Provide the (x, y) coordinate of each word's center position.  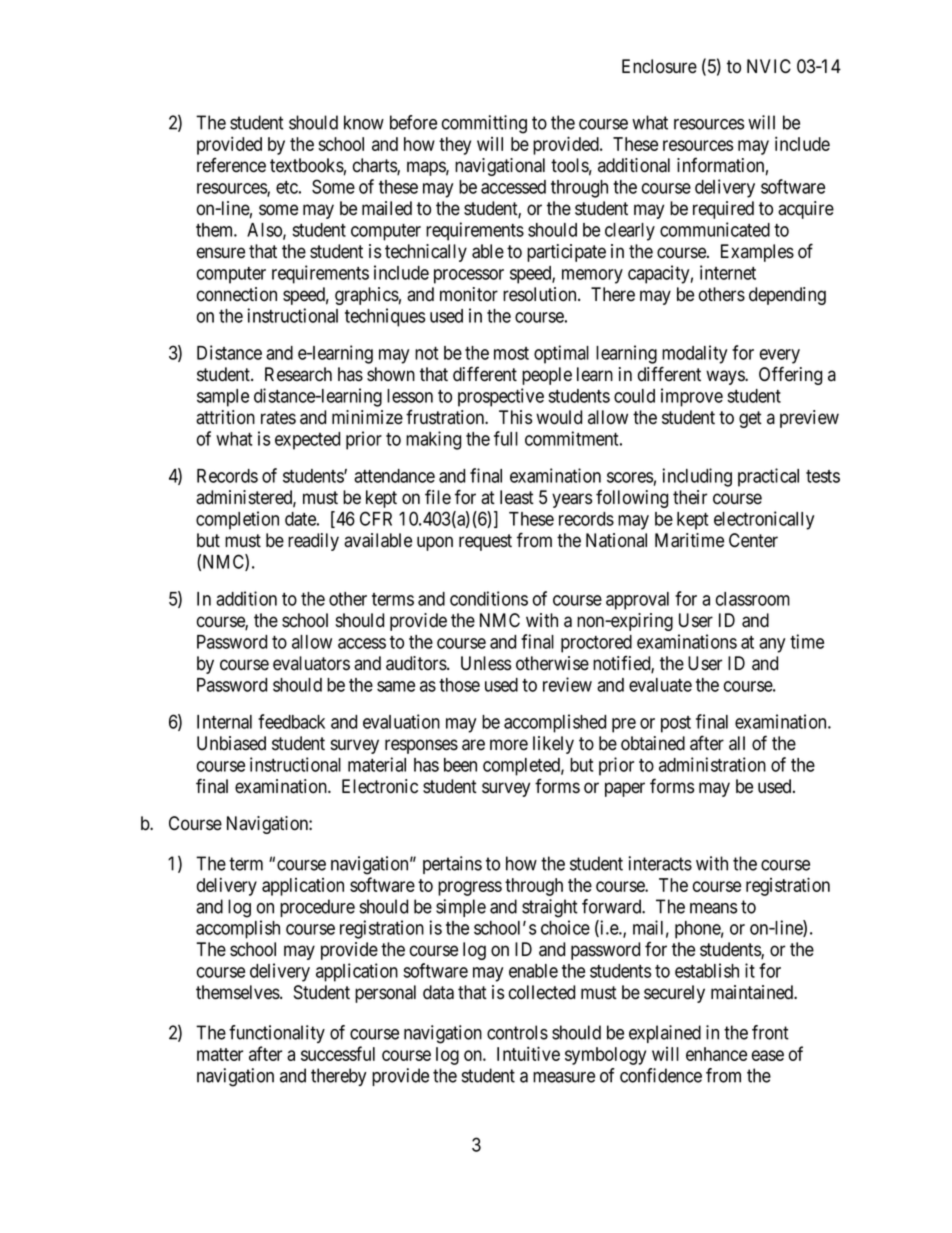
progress (470, 888)
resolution (541, 294)
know (364, 122)
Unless (486, 663)
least (517, 497)
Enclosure (659, 66)
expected (307, 441)
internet (728, 272)
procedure (317, 908)
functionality (277, 1034)
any (772, 645)
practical (768, 477)
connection (237, 294)
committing (484, 124)
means (713, 908)
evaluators (311, 663)
